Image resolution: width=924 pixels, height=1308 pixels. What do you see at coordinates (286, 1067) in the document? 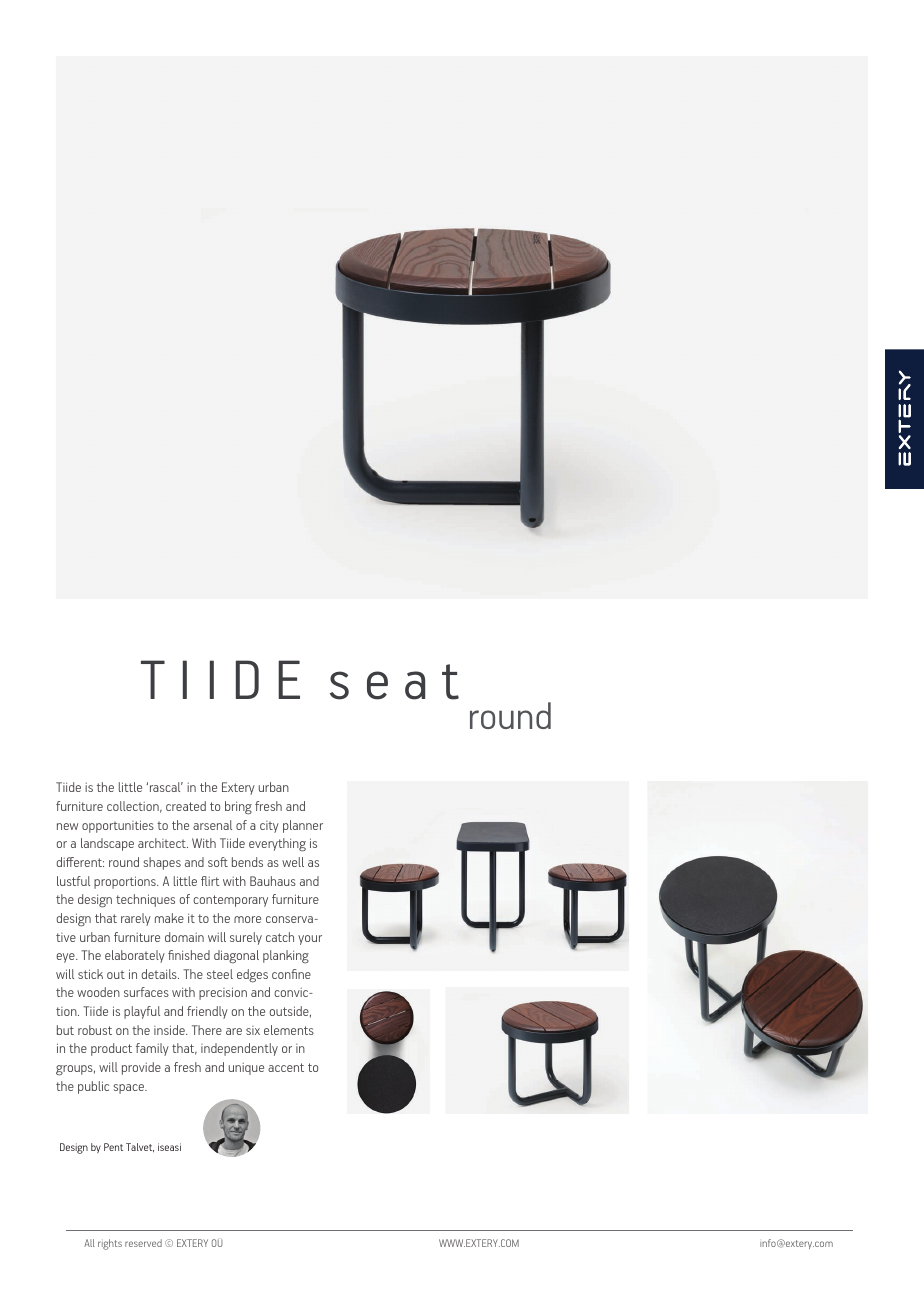
I see `accent` at bounding box center [286, 1067].
